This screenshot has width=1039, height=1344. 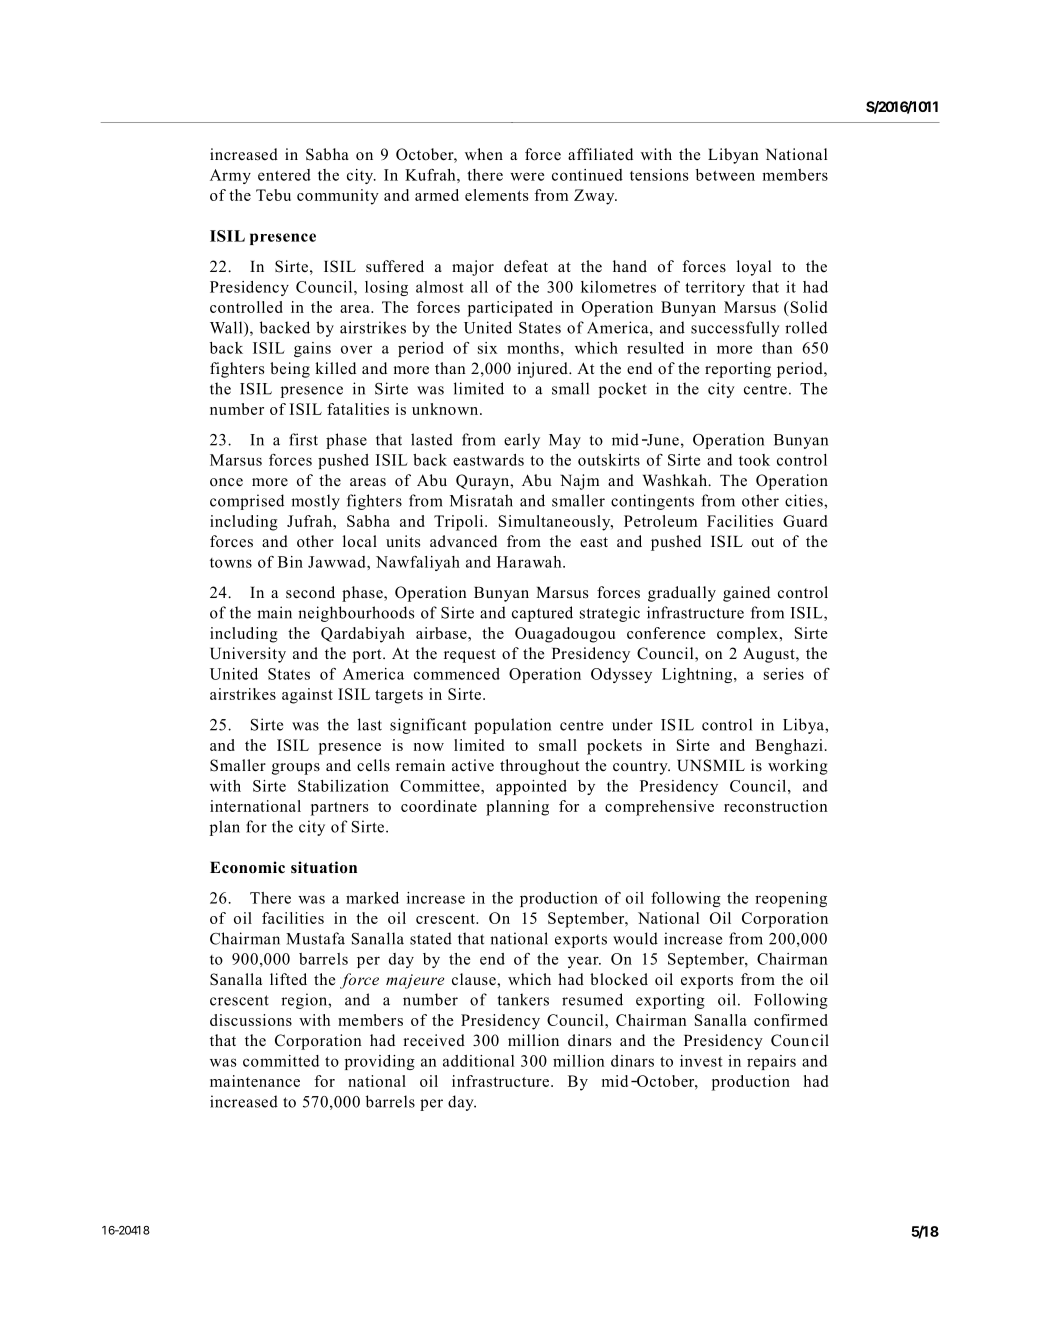 I want to click on tankers, so click(x=523, y=999).
